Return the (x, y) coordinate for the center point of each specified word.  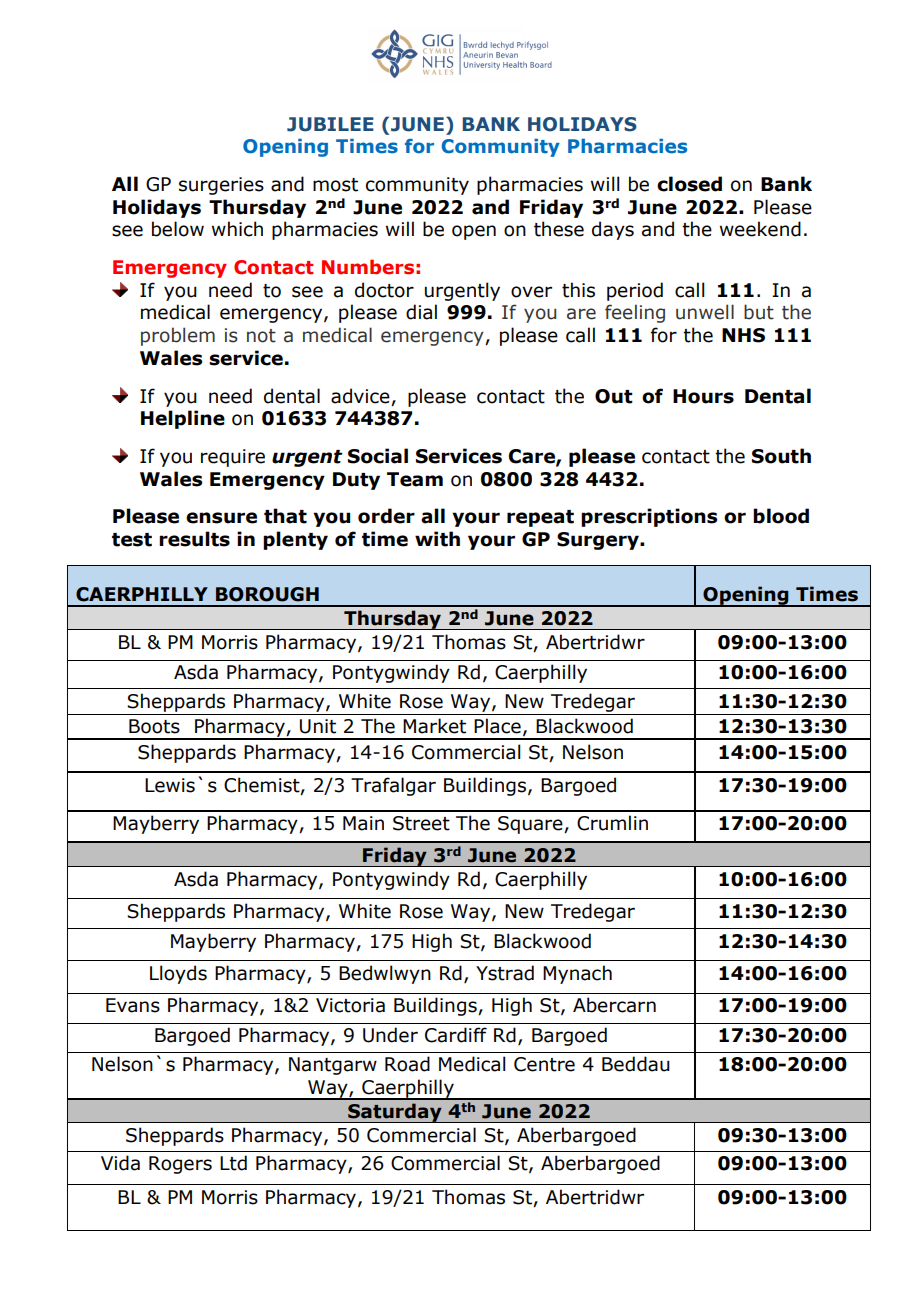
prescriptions (649, 517)
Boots (154, 726)
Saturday (395, 1113)
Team (415, 479)
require (233, 458)
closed (689, 184)
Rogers (180, 1165)
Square (531, 825)
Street (421, 823)
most (335, 185)
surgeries (221, 186)
